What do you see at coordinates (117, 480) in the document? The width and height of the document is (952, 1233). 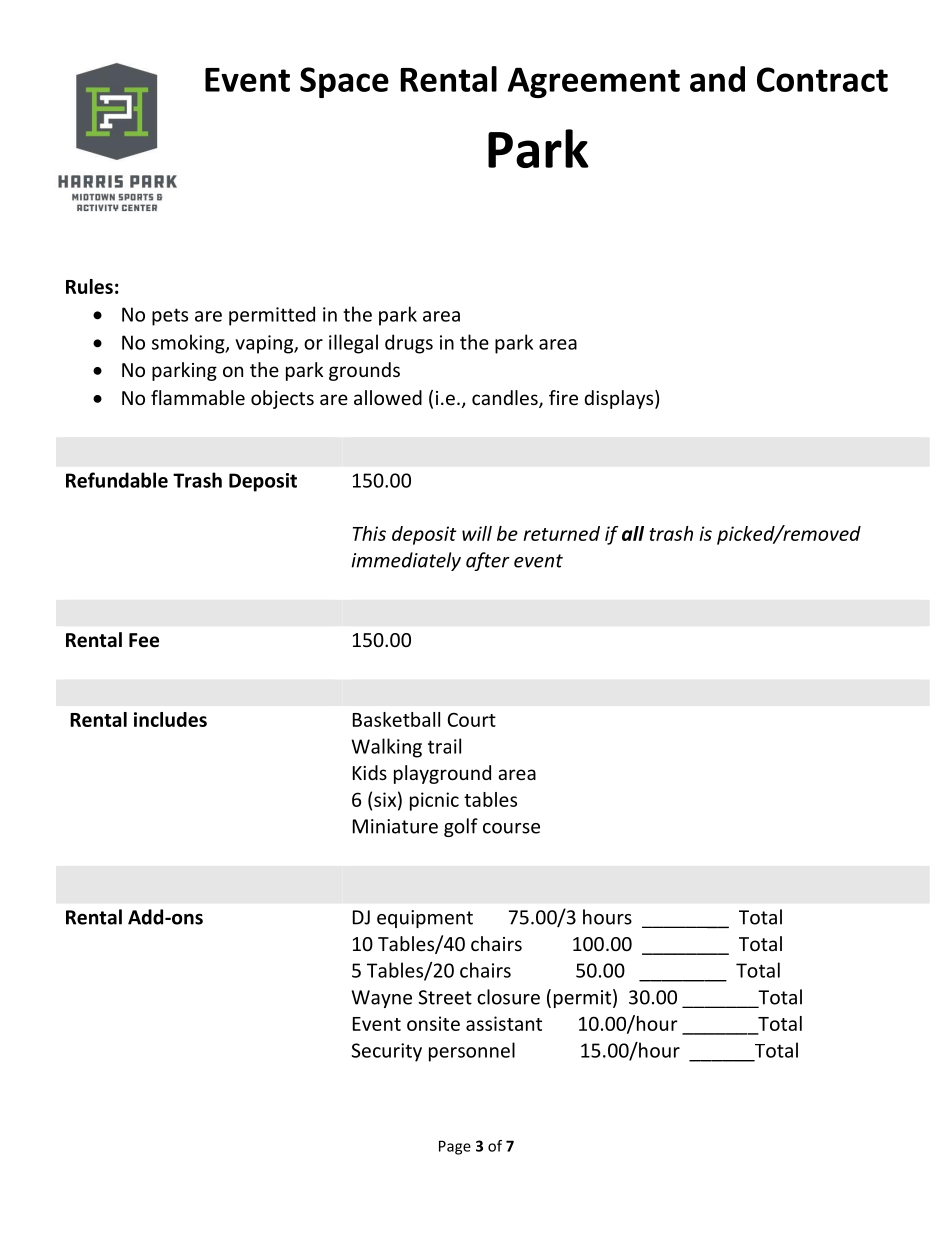 I see `Refundable` at bounding box center [117, 480].
